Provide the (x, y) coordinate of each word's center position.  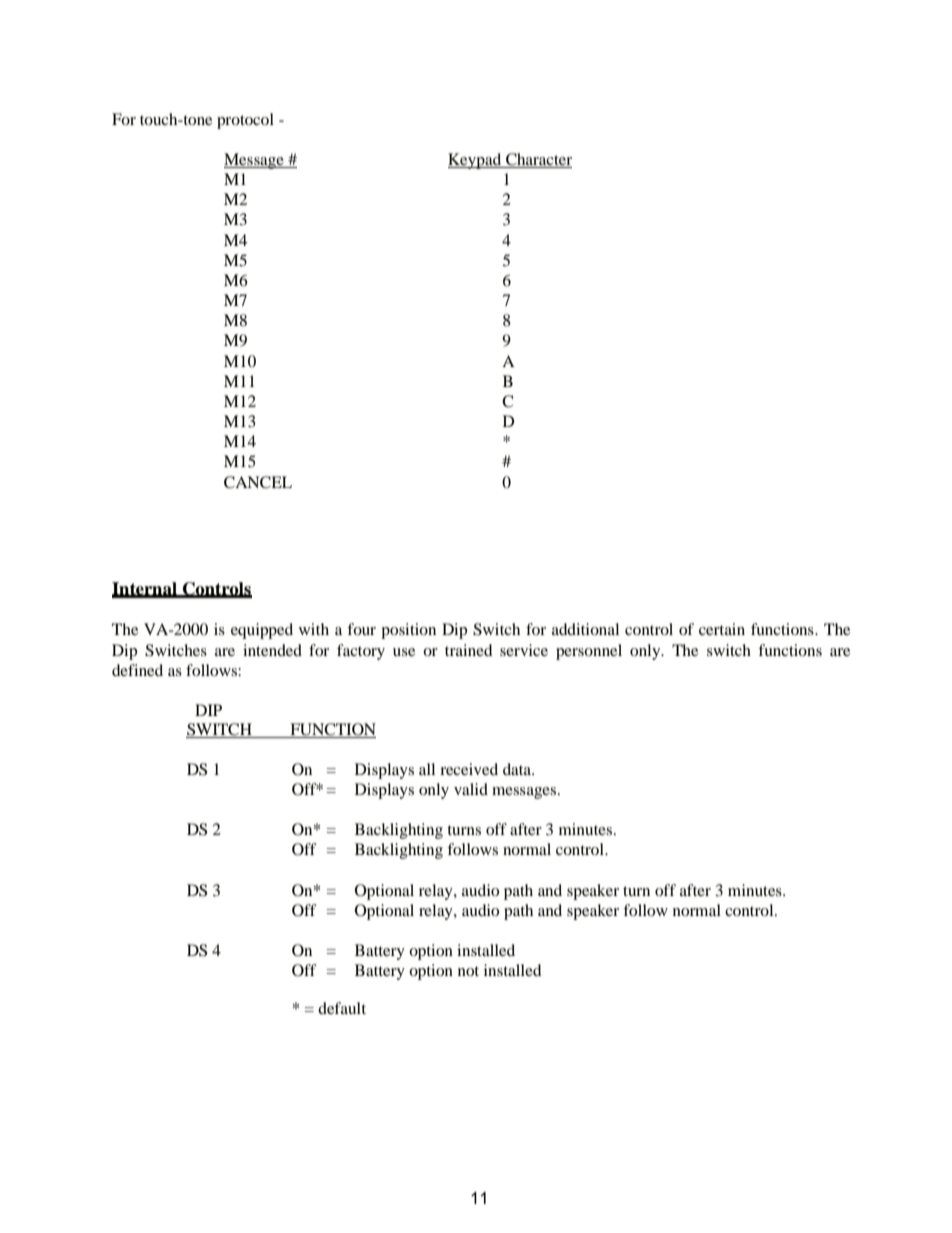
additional (585, 629)
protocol (245, 121)
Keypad (476, 161)
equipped (262, 631)
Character (539, 159)
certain (722, 629)
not (468, 971)
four (361, 629)
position (408, 631)
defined (137, 670)
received (469, 769)
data (518, 769)
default (342, 1008)
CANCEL (258, 482)
